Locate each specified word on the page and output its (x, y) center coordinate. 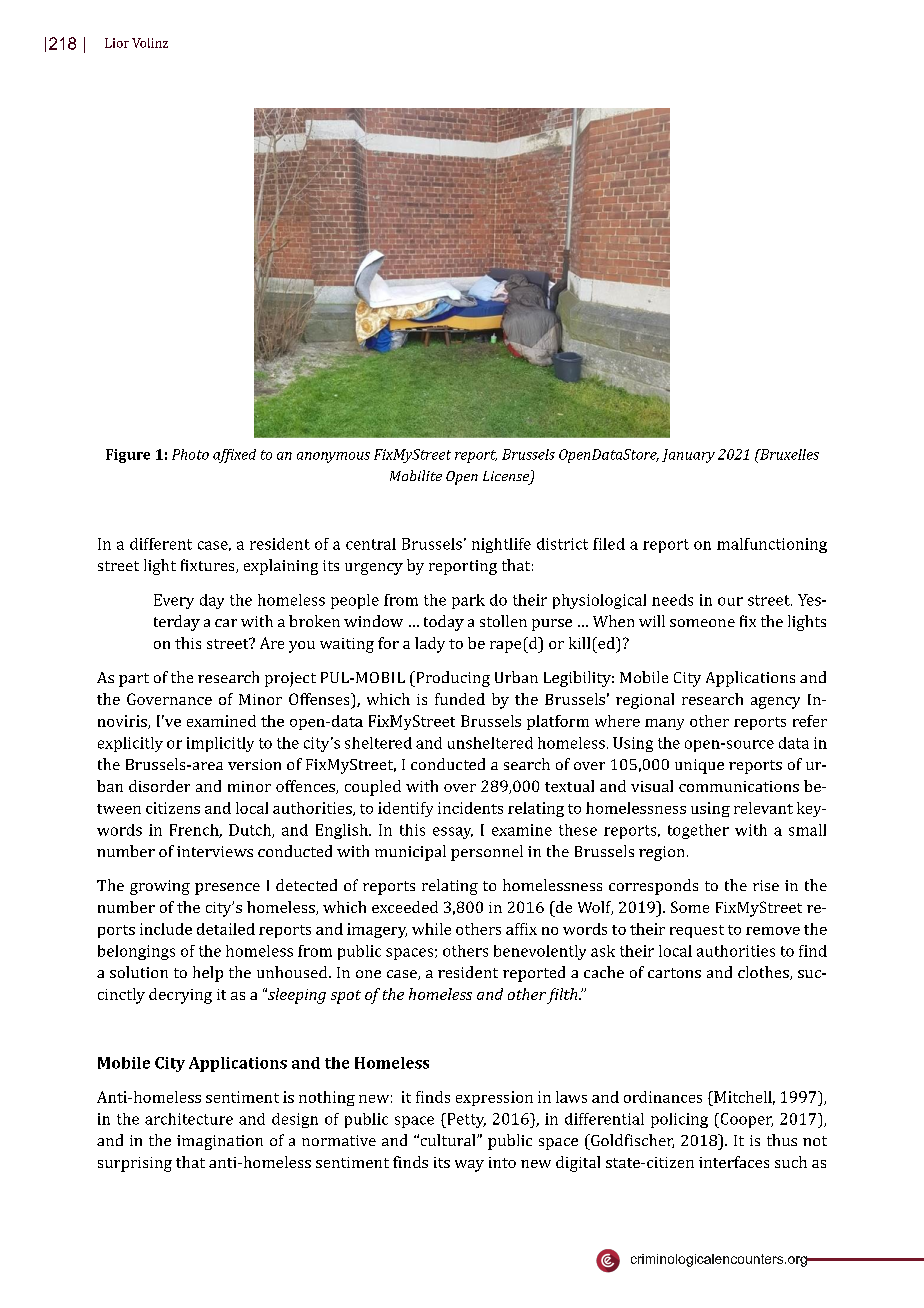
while (431, 929)
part (134, 680)
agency (775, 703)
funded (460, 699)
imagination (220, 1142)
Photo (190, 454)
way (469, 1166)
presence (227, 889)
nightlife (501, 545)
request (697, 931)
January (688, 456)
